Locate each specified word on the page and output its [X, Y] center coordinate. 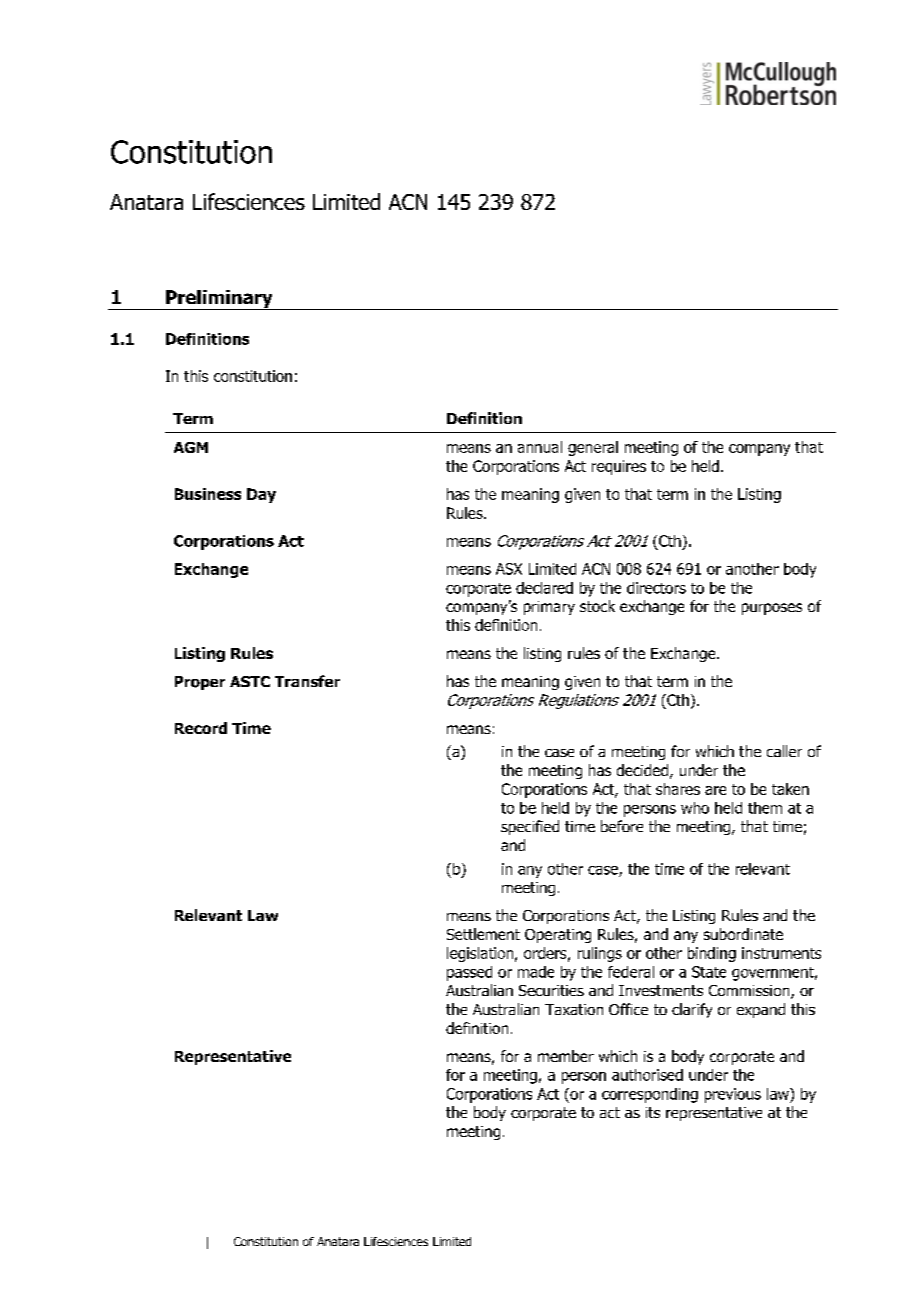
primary [549, 608]
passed [469, 973]
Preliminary [219, 300]
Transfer [307, 681]
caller [784, 751]
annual [540, 447]
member [566, 1056]
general [593, 448]
